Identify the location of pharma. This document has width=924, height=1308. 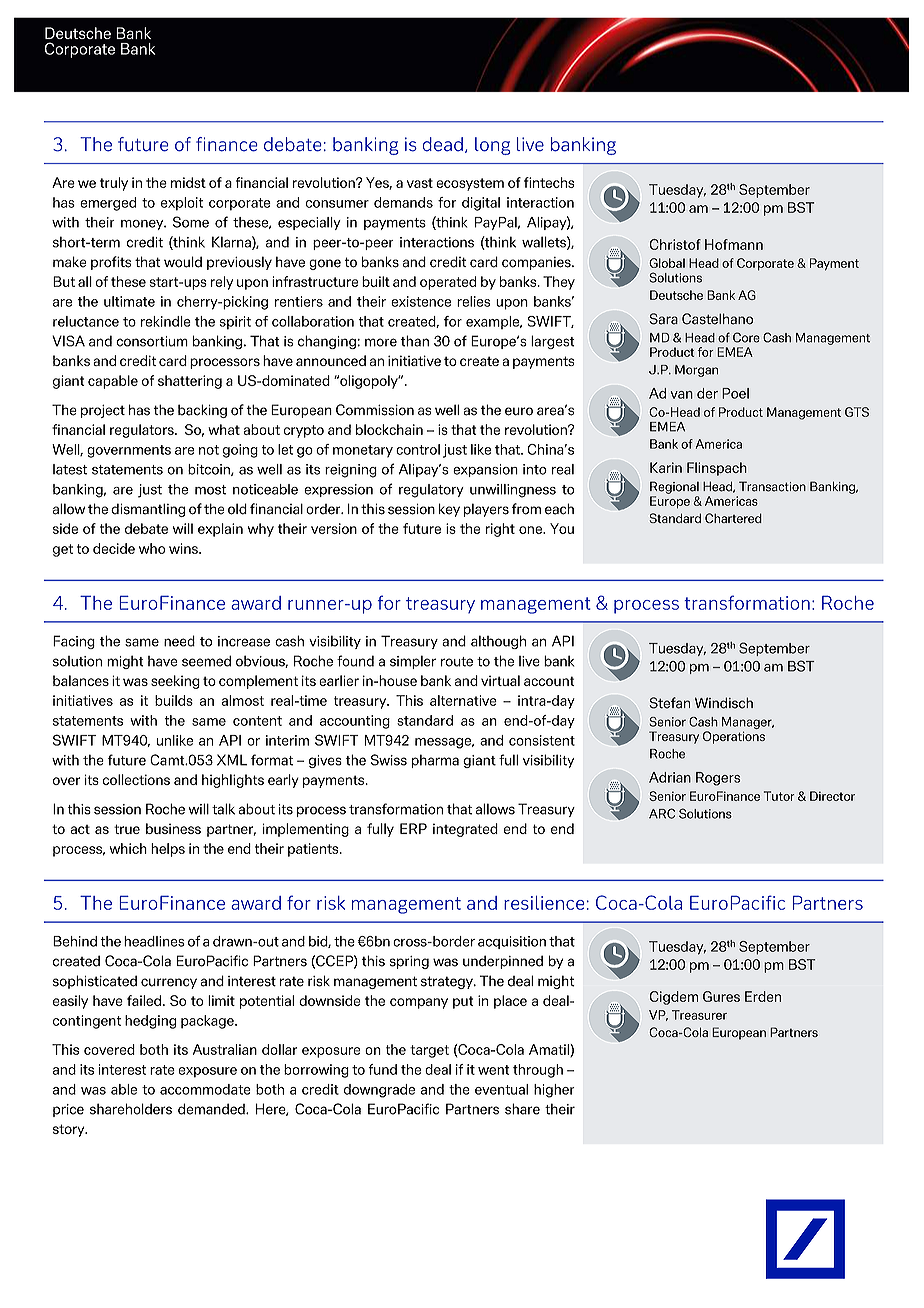
(435, 761).
